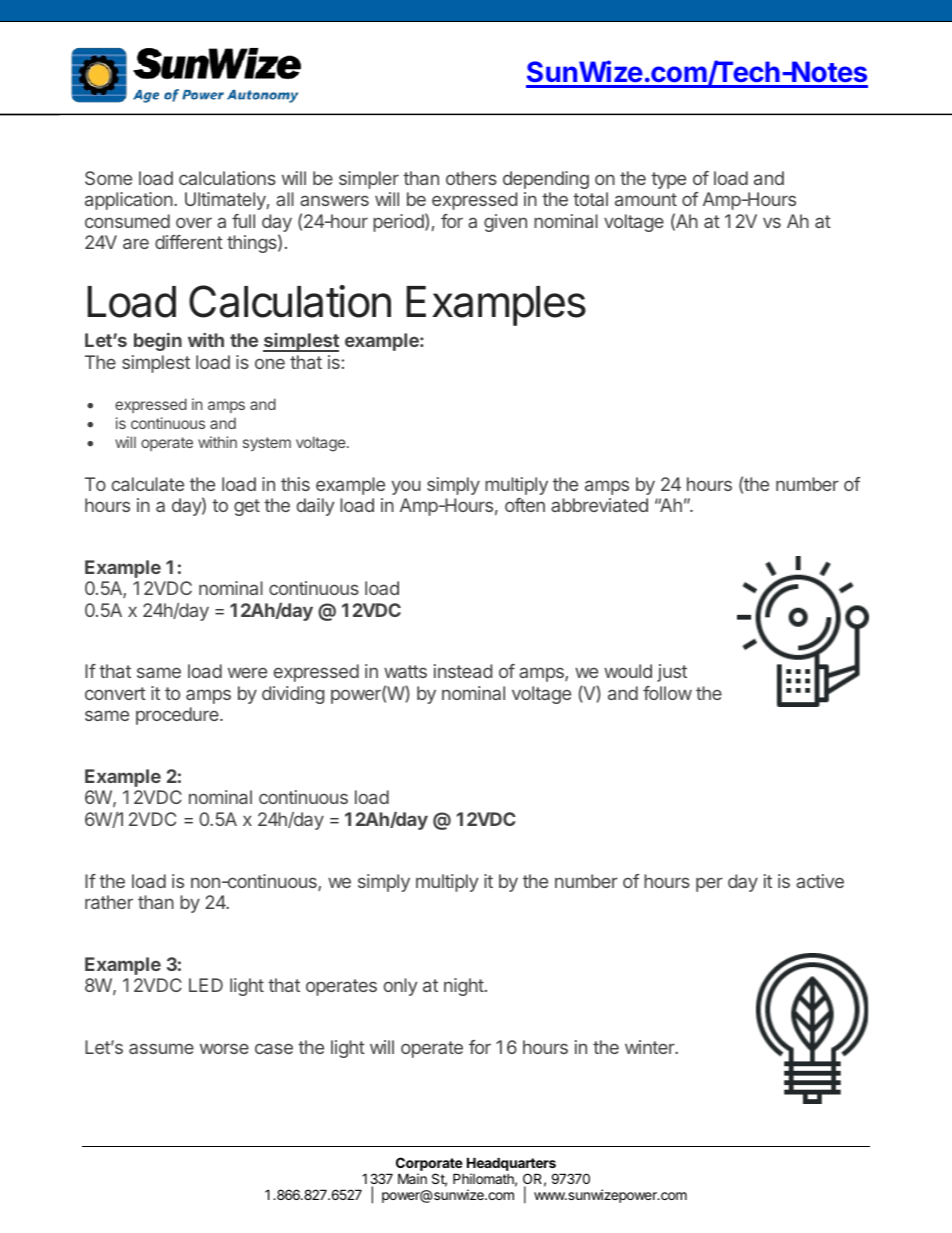 Image resolution: width=952 pixels, height=1233 pixels. What do you see at coordinates (463, 671) in the image?
I see `instead` at bounding box center [463, 671].
